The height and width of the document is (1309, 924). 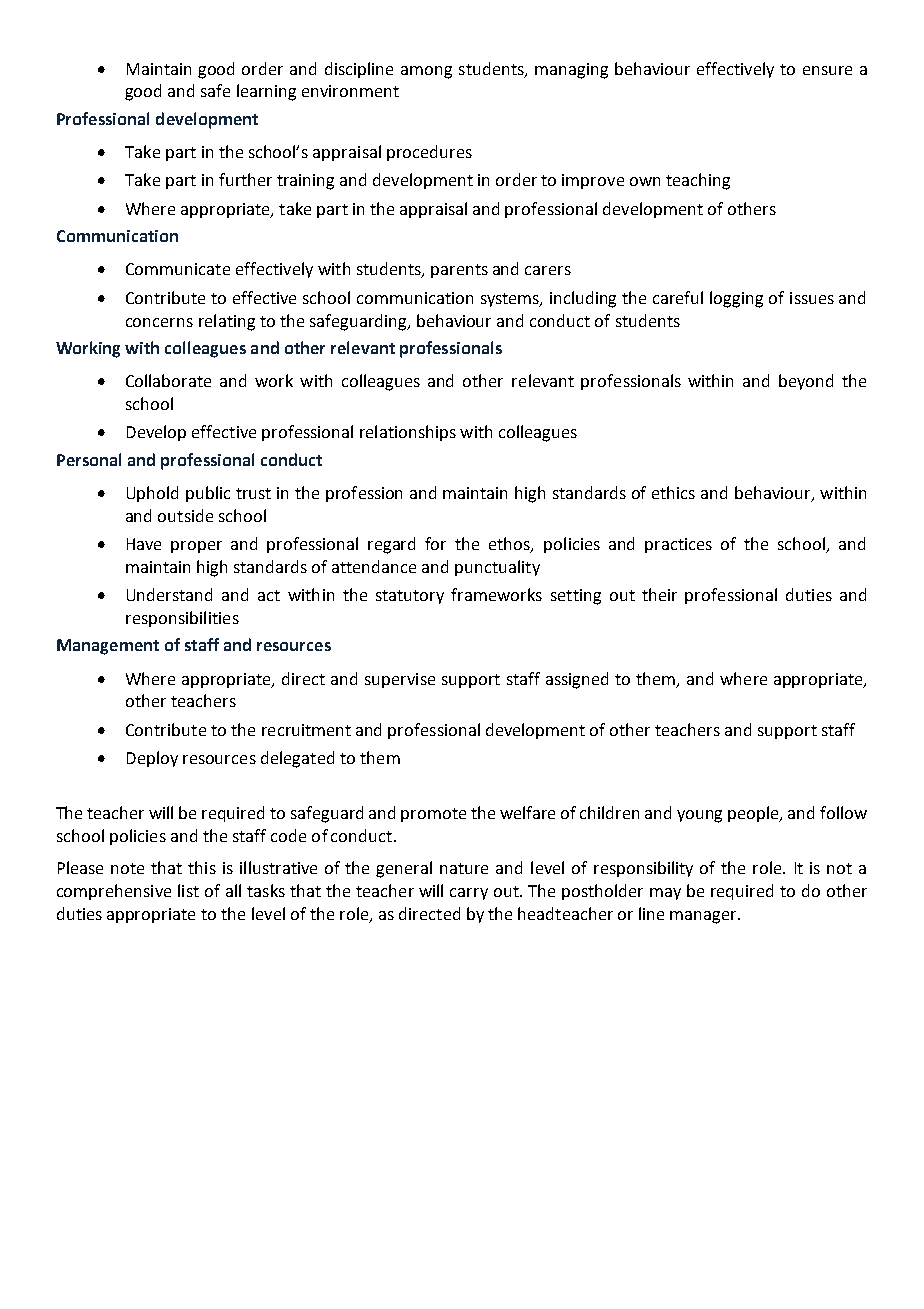 What do you see at coordinates (178, 269) in the document?
I see `Communicate` at bounding box center [178, 269].
